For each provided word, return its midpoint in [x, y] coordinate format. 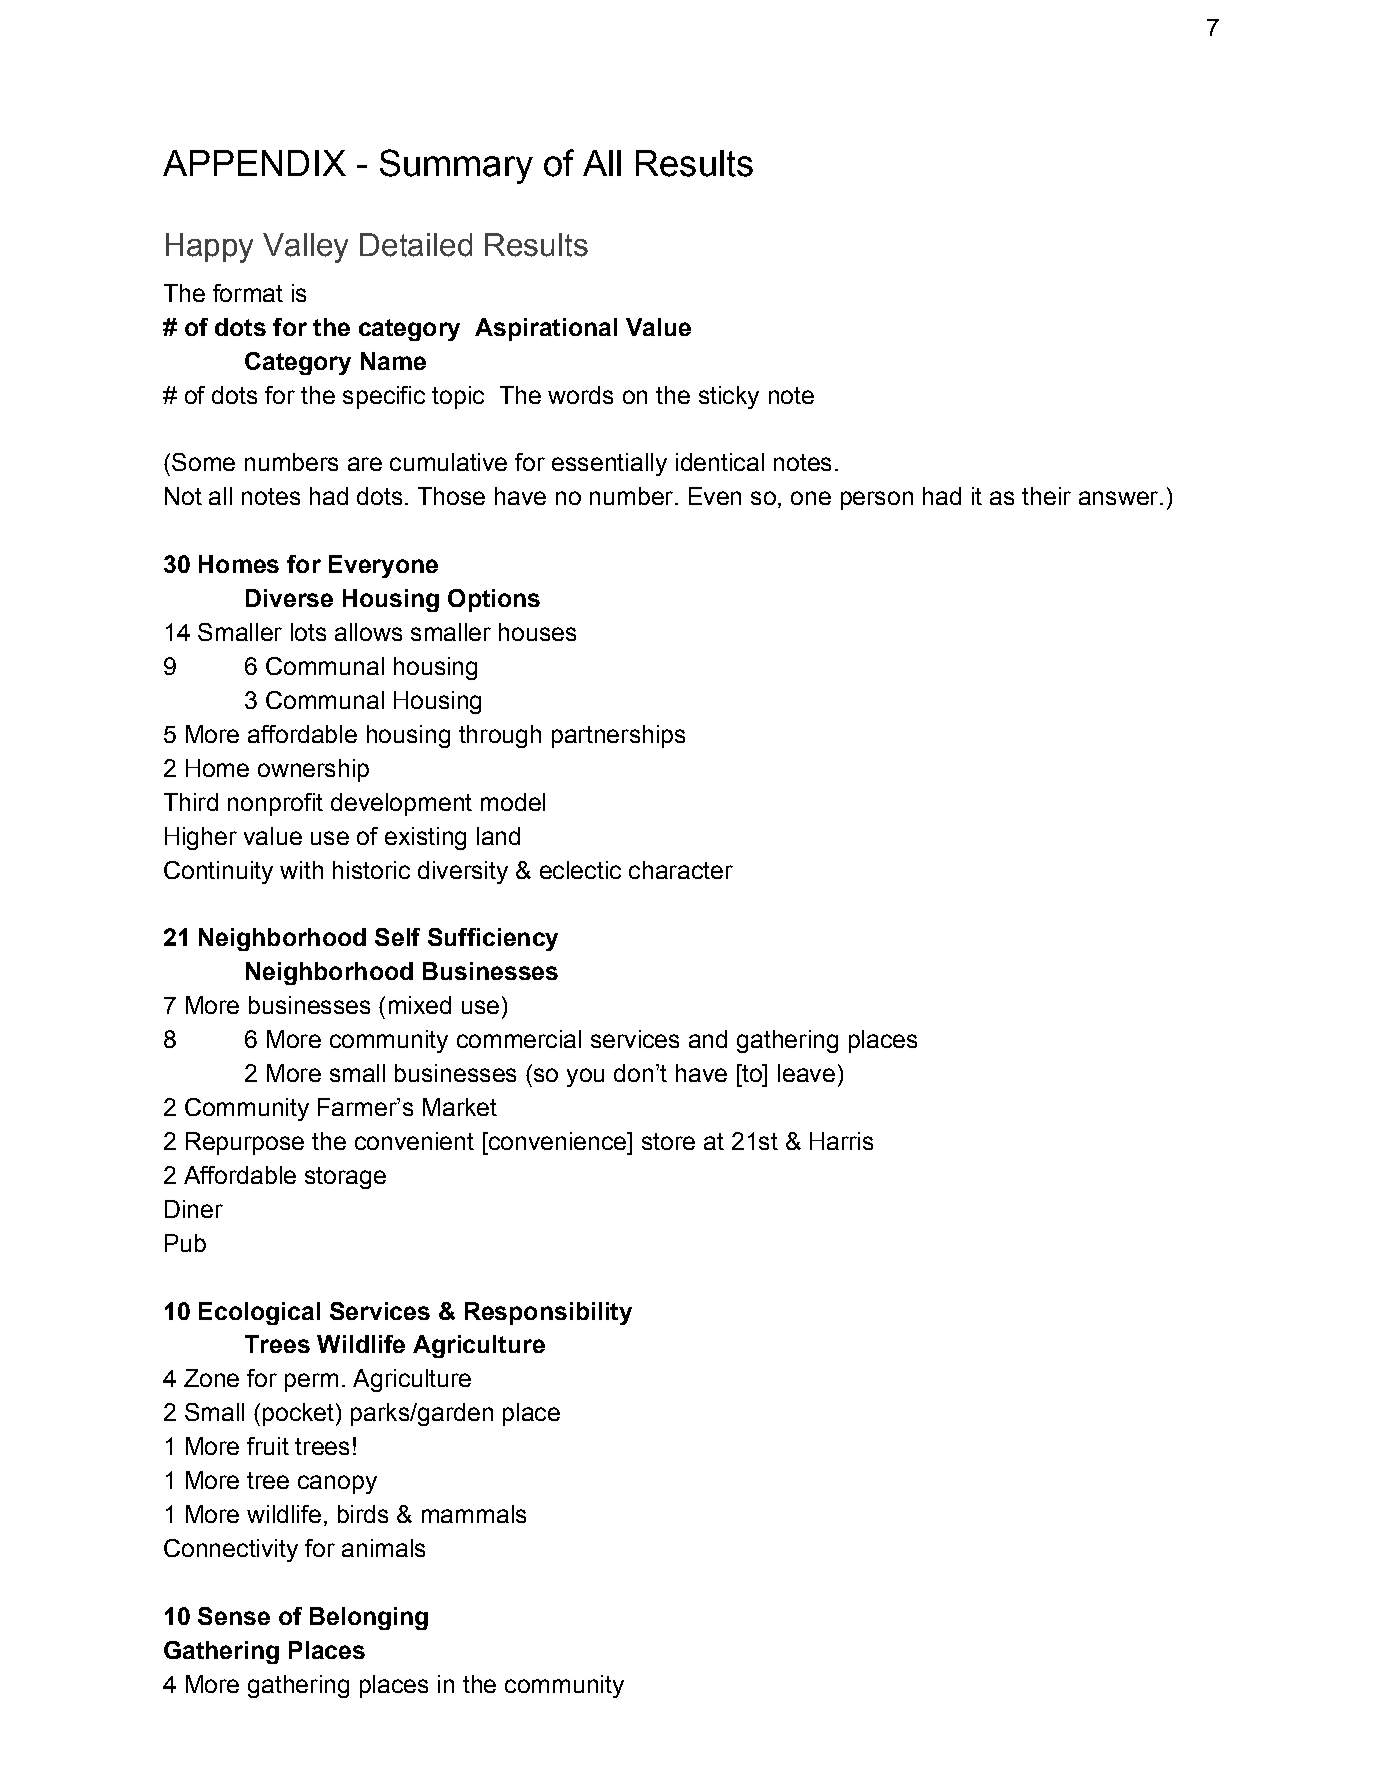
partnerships [618, 736]
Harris [841, 1141]
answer [1120, 498]
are [365, 464]
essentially [609, 464]
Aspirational [546, 329]
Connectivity [231, 1550]
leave [806, 1073]
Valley [305, 248]
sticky [729, 397]
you [585, 1077]
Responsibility [548, 1313]
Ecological [259, 1313]
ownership [313, 770]
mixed [420, 1005]
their [1046, 496]
